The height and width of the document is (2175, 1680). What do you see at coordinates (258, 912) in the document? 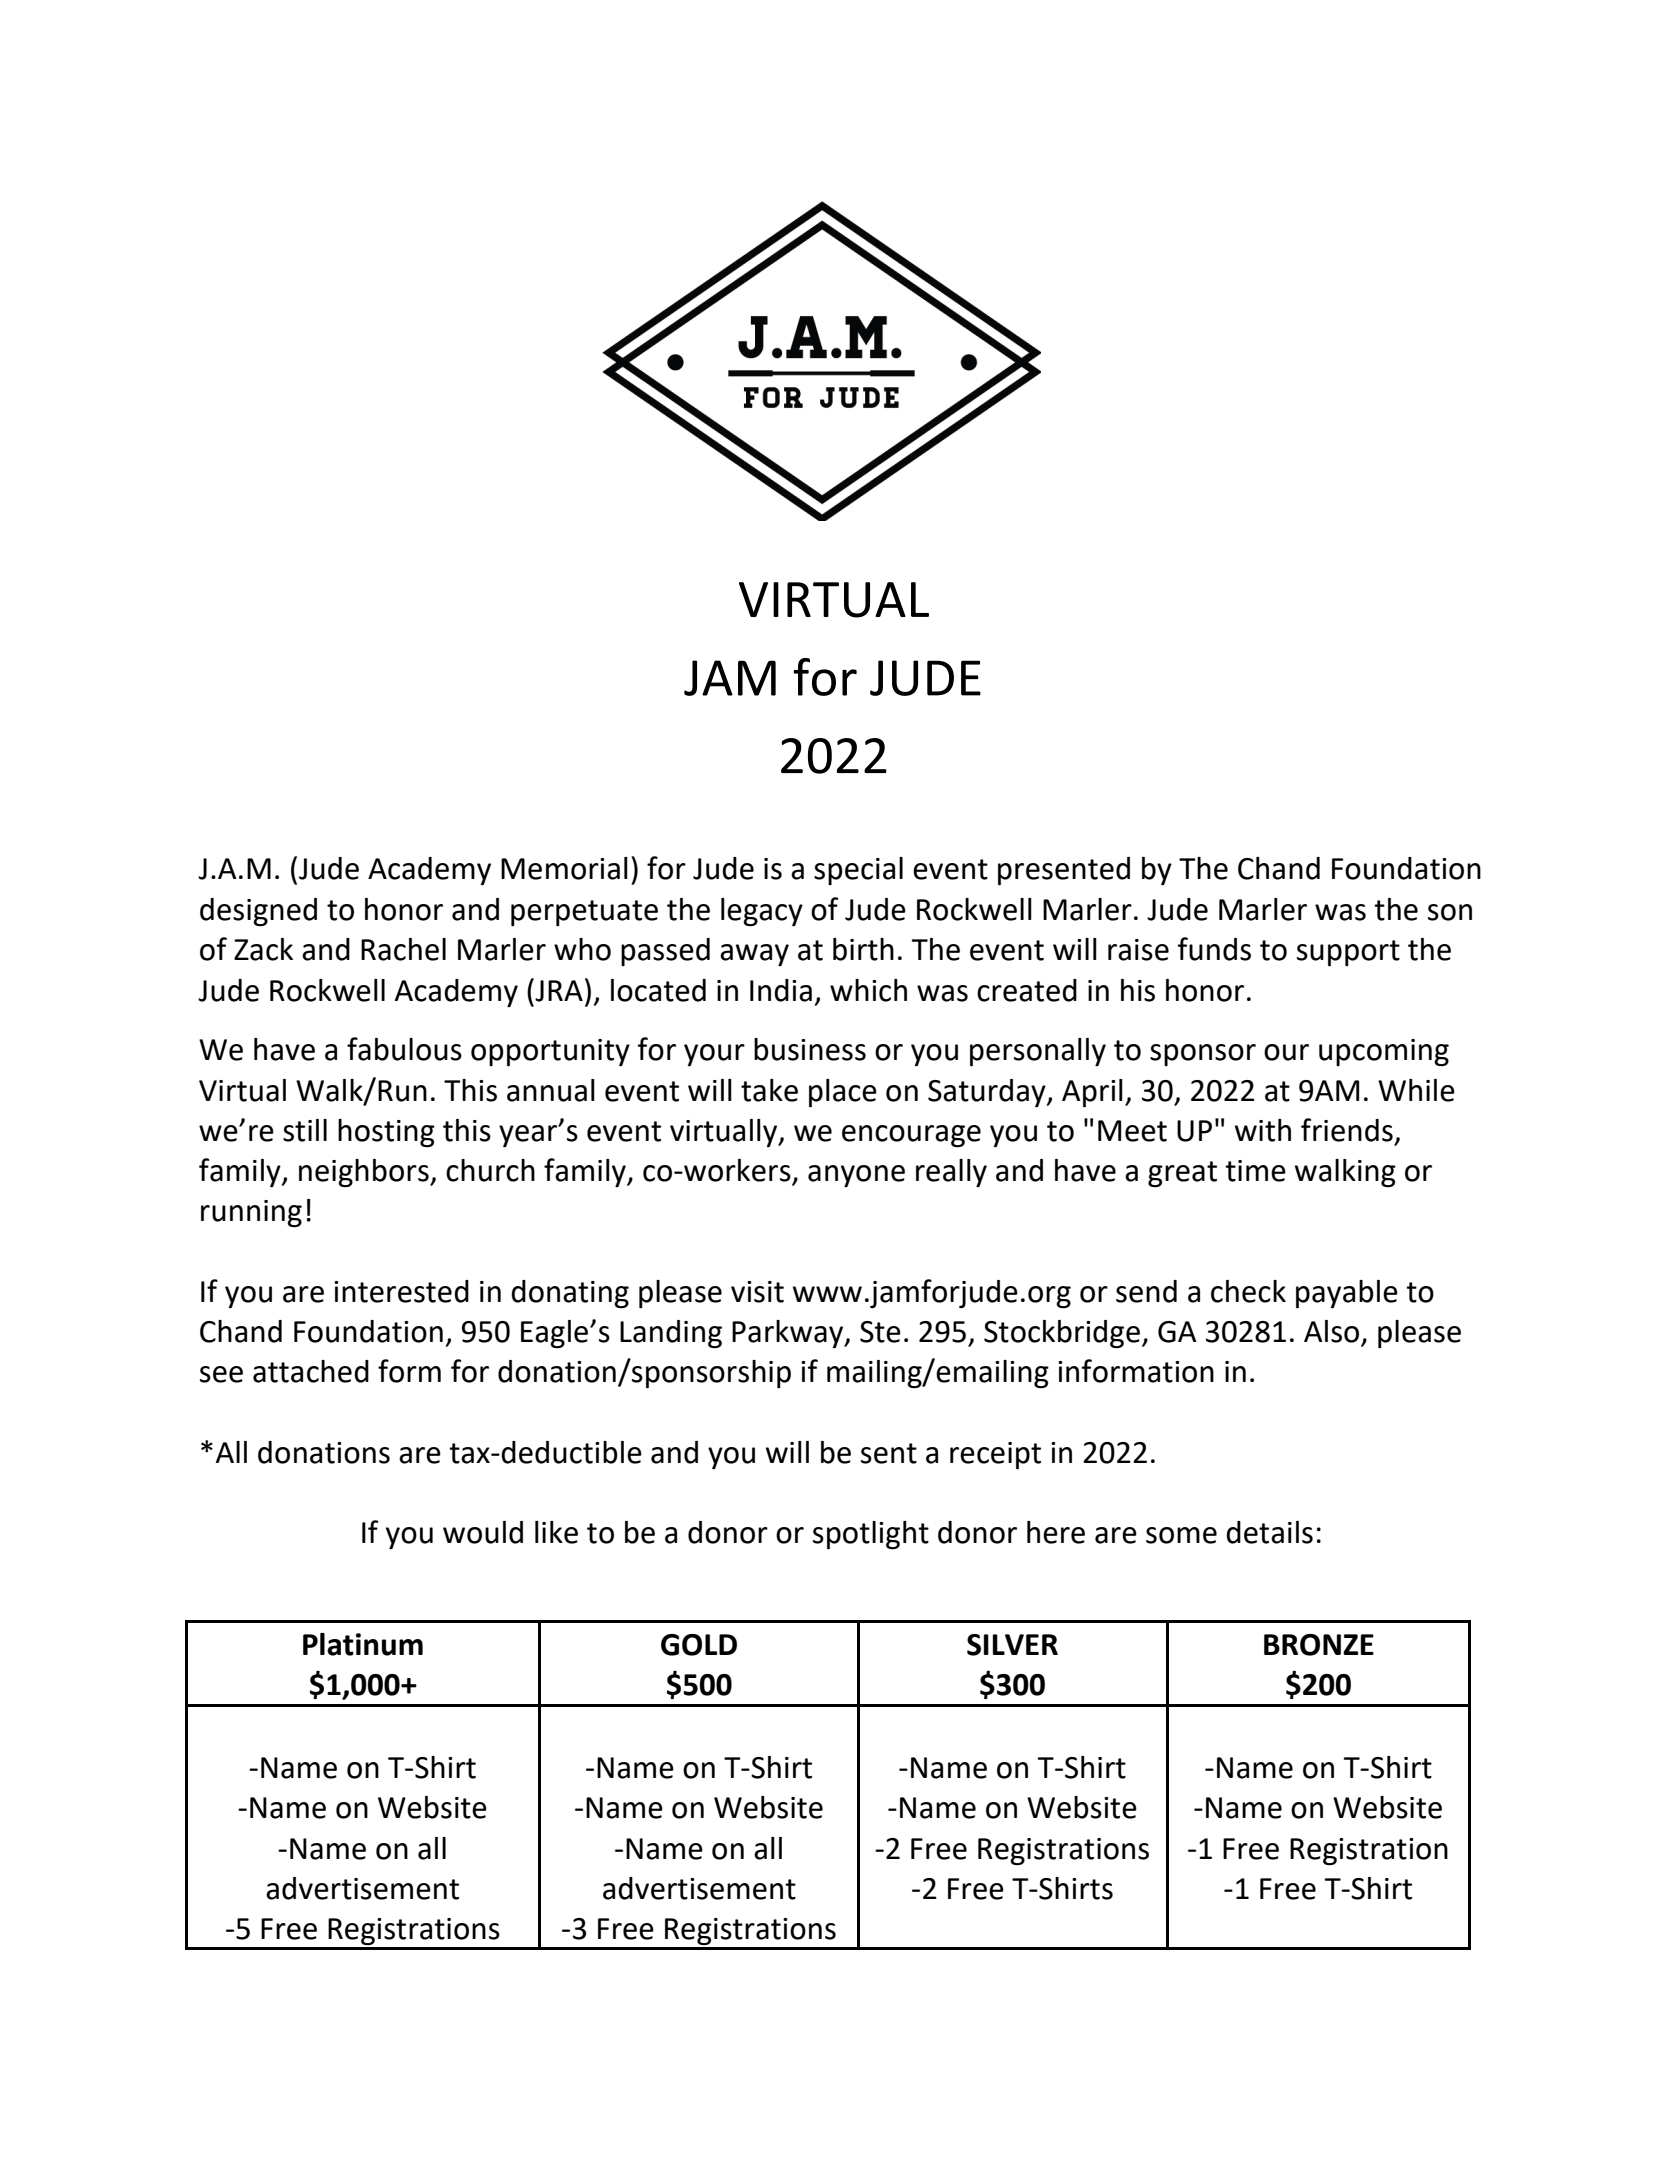
I see `designed` at bounding box center [258, 912].
